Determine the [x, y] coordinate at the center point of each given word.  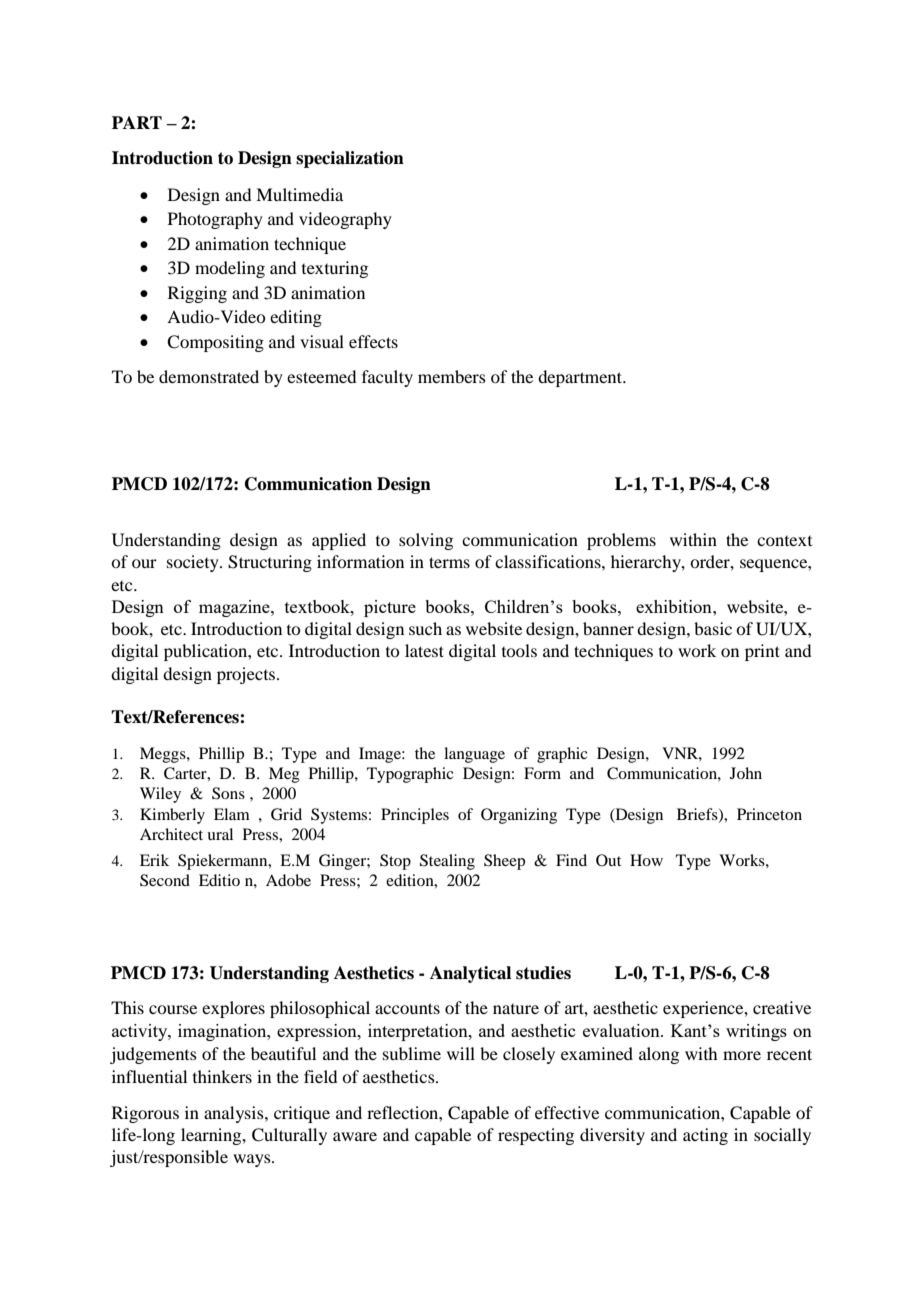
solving [426, 541]
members [452, 376]
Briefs [698, 815]
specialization [350, 159]
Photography [215, 220]
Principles [415, 816]
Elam [232, 814]
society [194, 563]
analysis [235, 1114]
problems [621, 541]
